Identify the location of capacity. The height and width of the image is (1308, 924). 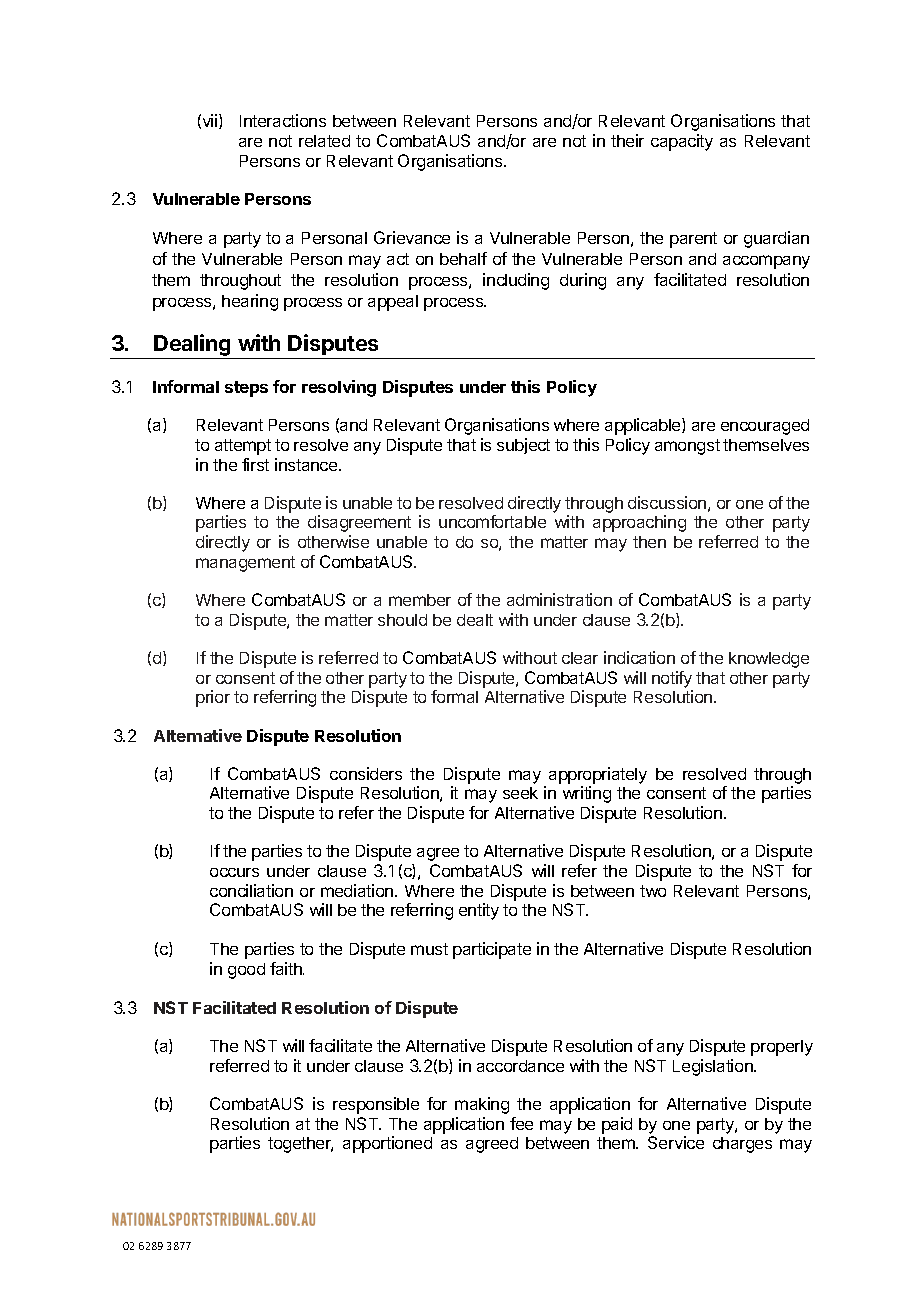
(682, 142).
